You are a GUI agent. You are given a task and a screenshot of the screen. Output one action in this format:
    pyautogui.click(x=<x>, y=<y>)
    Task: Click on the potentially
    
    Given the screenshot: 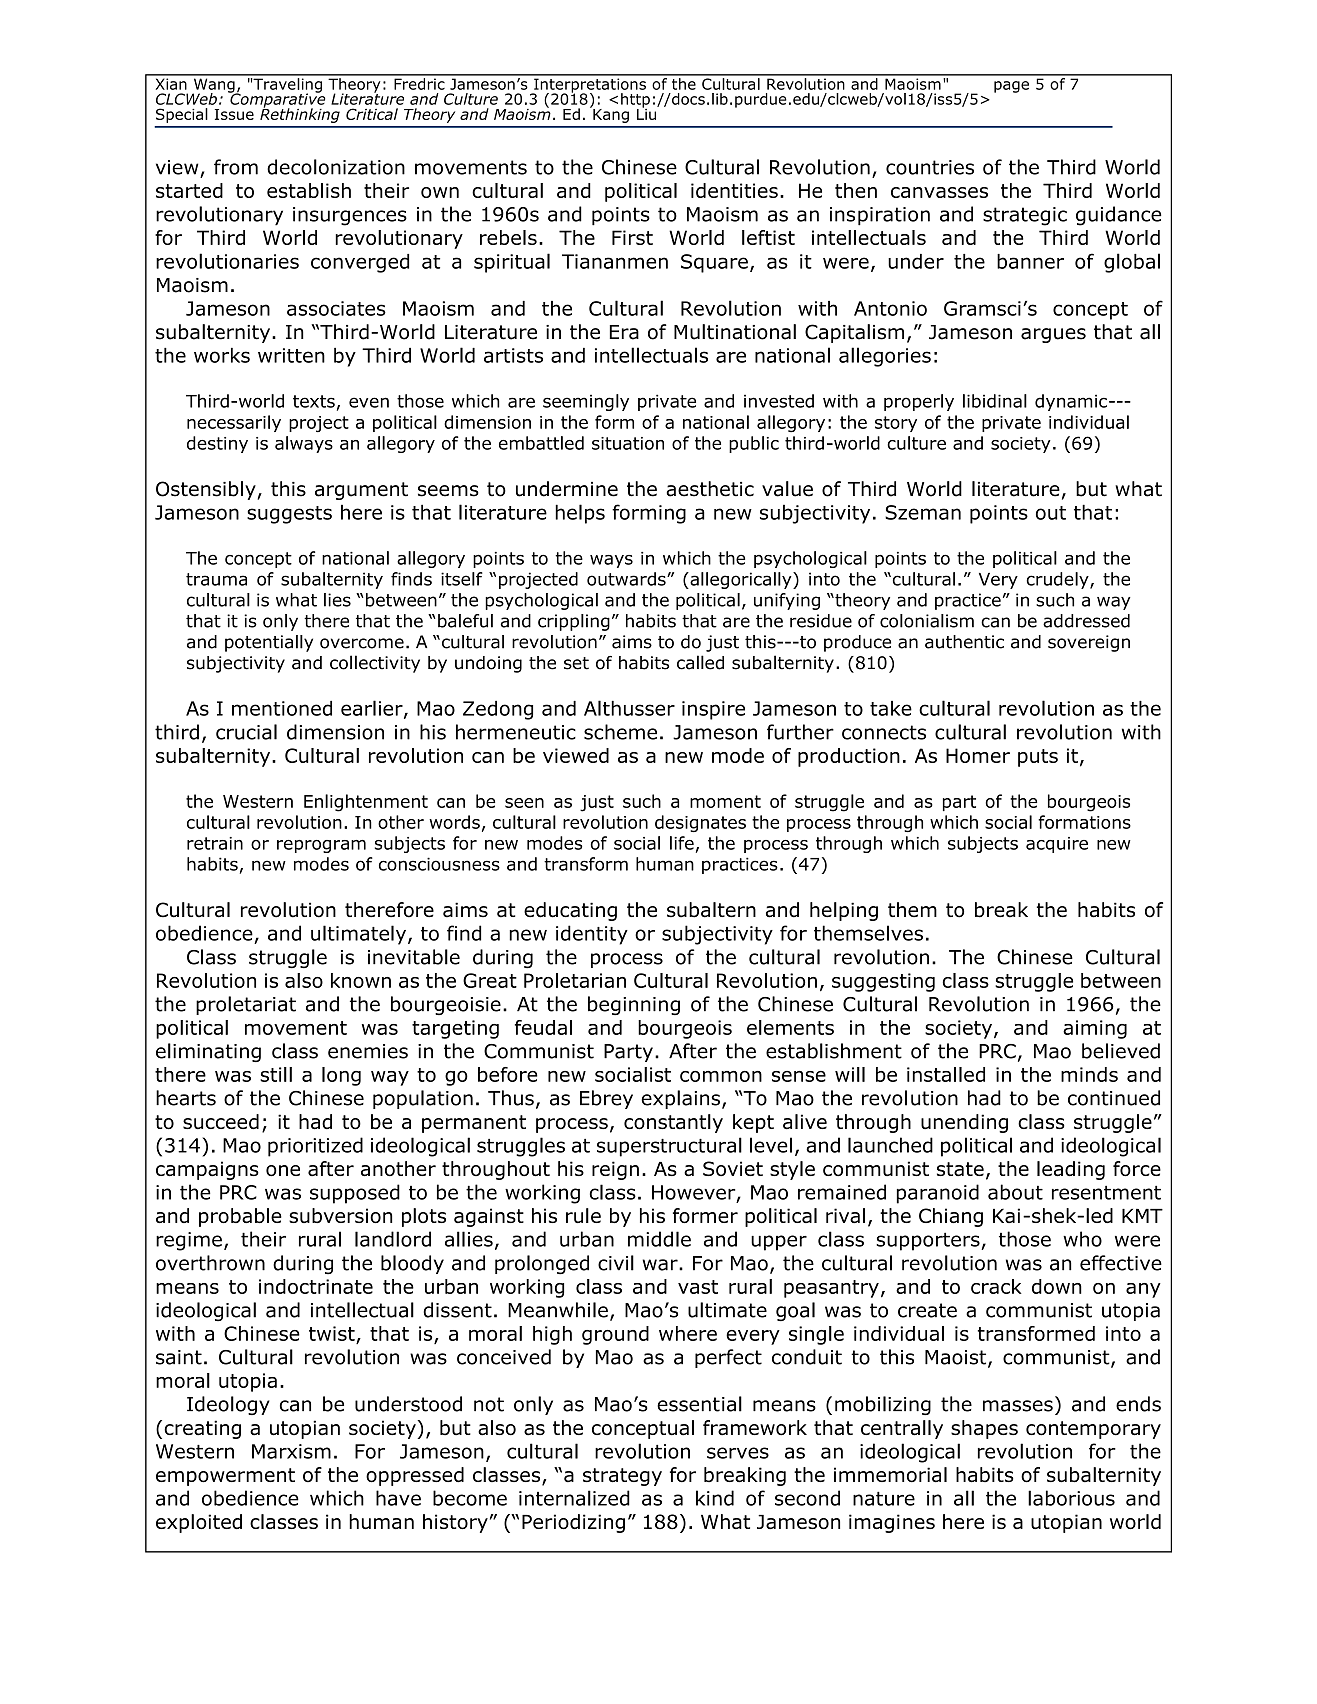 What is the action you would take?
    pyautogui.click(x=269, y=643)
